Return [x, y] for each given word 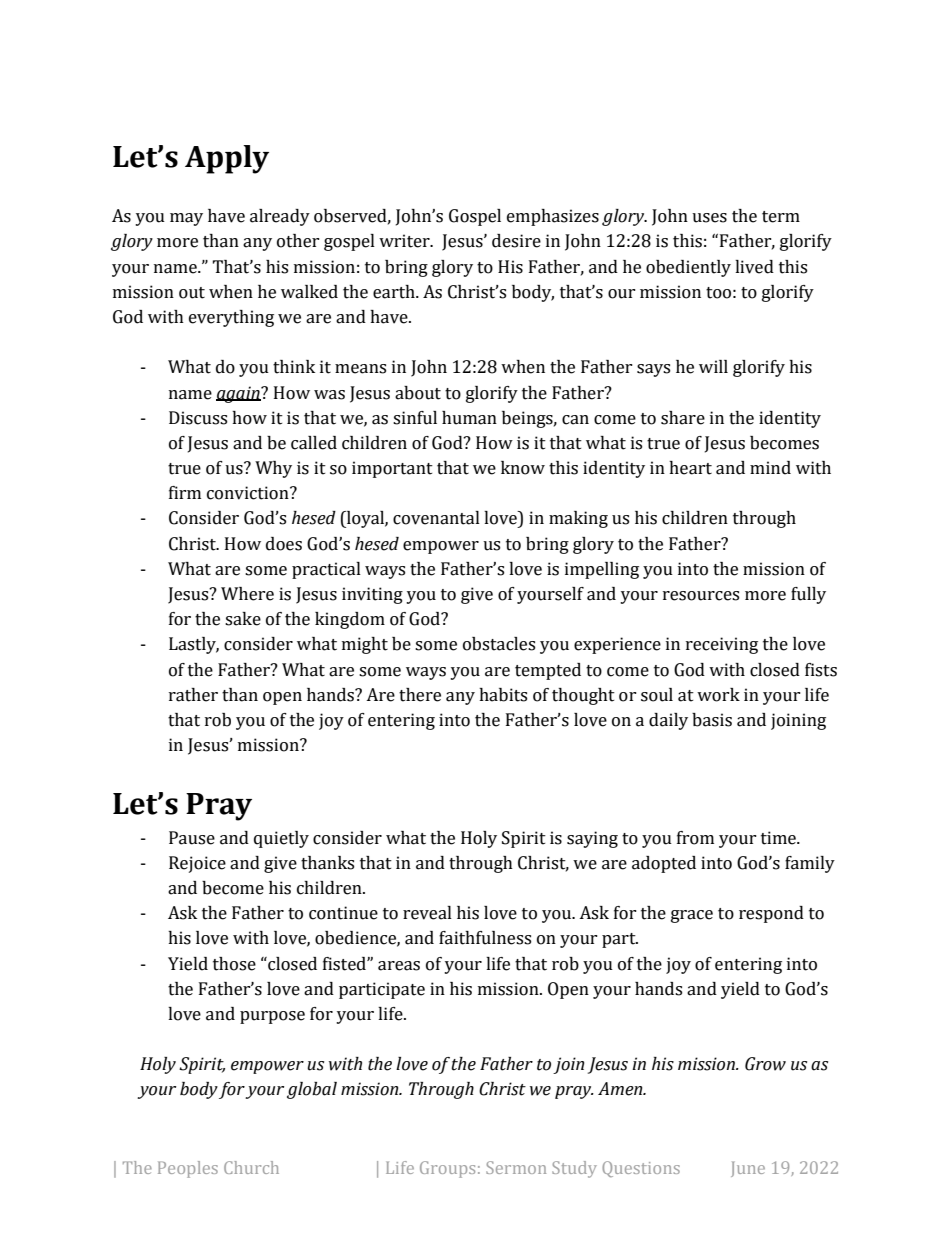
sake [243, 619]
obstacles [499, 644]
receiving [722, 645]
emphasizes [553, 217]
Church [251, 1167]
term [781, 217]
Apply [227, 159]
